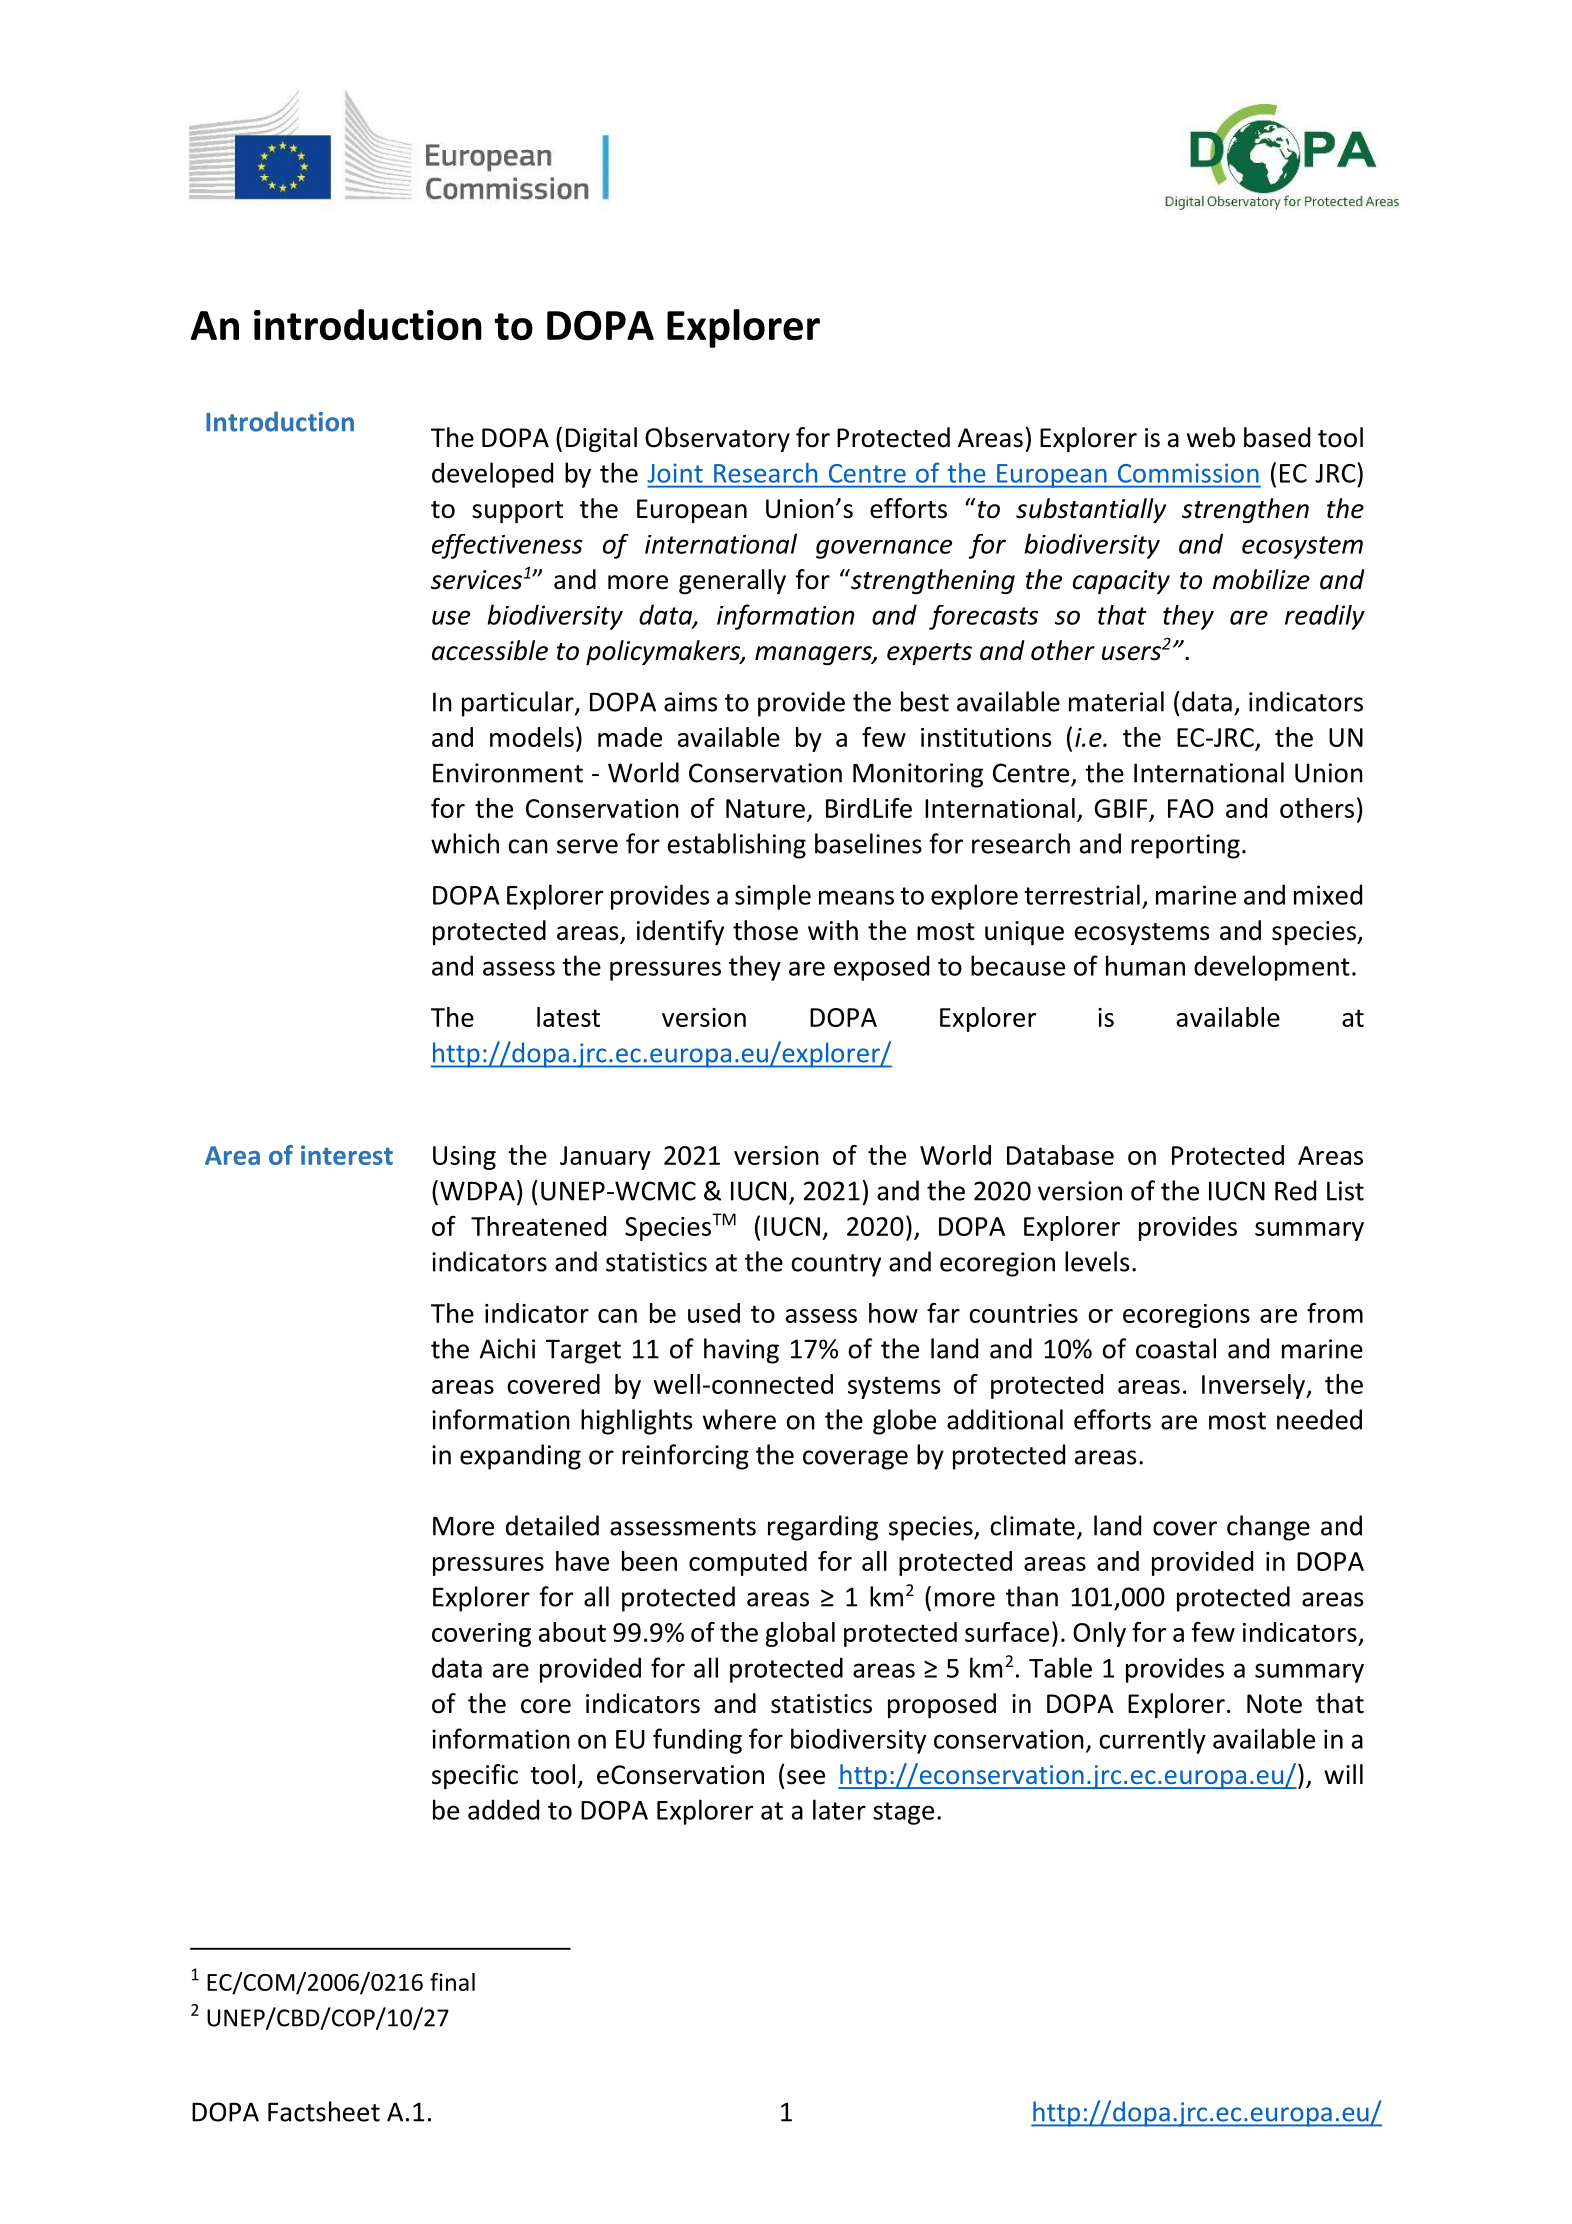  What do you see at coordinates (1272, 968) in the image?
I see `development` at bounding box center [1272, 968].
